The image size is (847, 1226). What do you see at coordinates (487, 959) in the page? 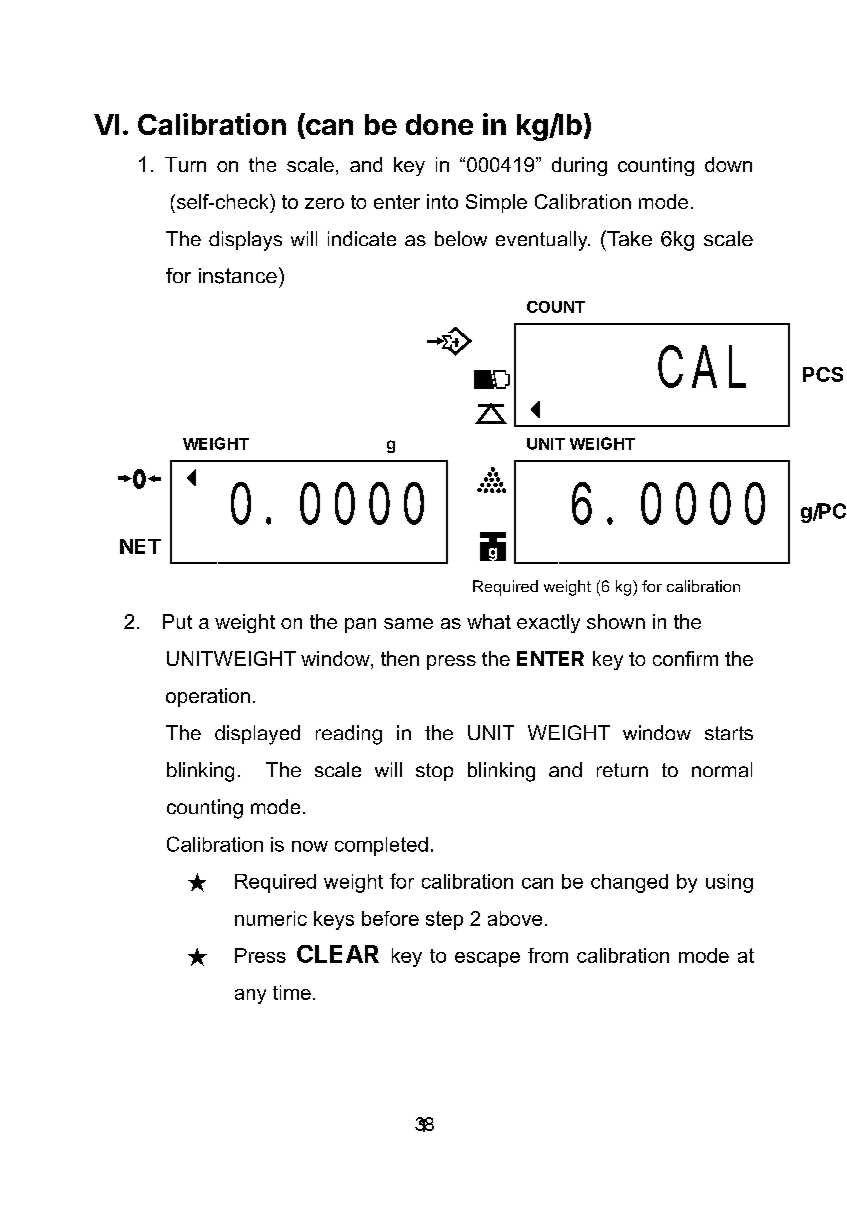
I see `escape` at bounding box center [487, 959].
